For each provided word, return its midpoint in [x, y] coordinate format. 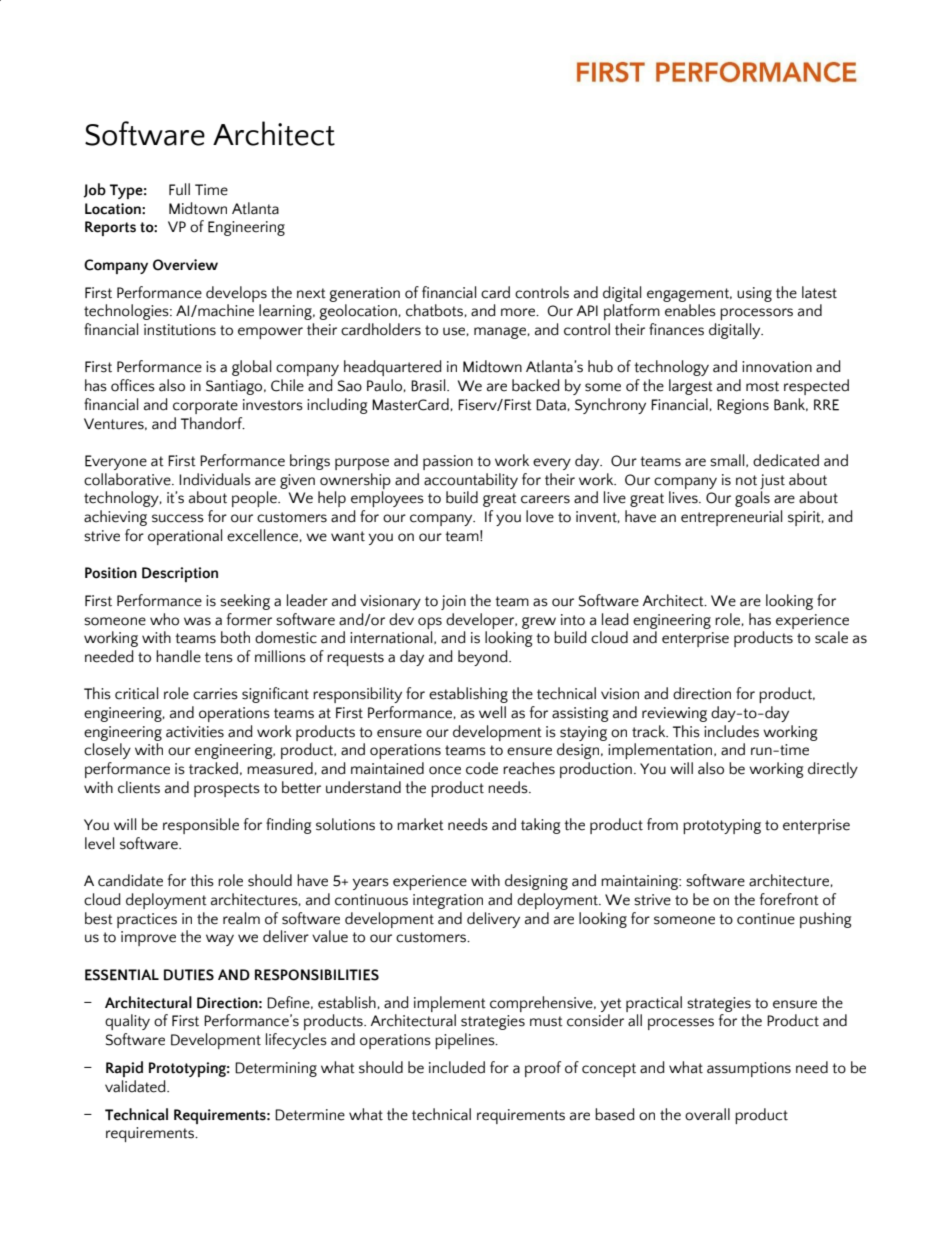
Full [179, 189]
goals [752, 499]
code [482, 768]
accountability [471, 481]
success [178, 518]
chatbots [434, 310]
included [457, 1067]
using [754, 294]
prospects [227, 790]
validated [136, 1086]
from [662, 824]
